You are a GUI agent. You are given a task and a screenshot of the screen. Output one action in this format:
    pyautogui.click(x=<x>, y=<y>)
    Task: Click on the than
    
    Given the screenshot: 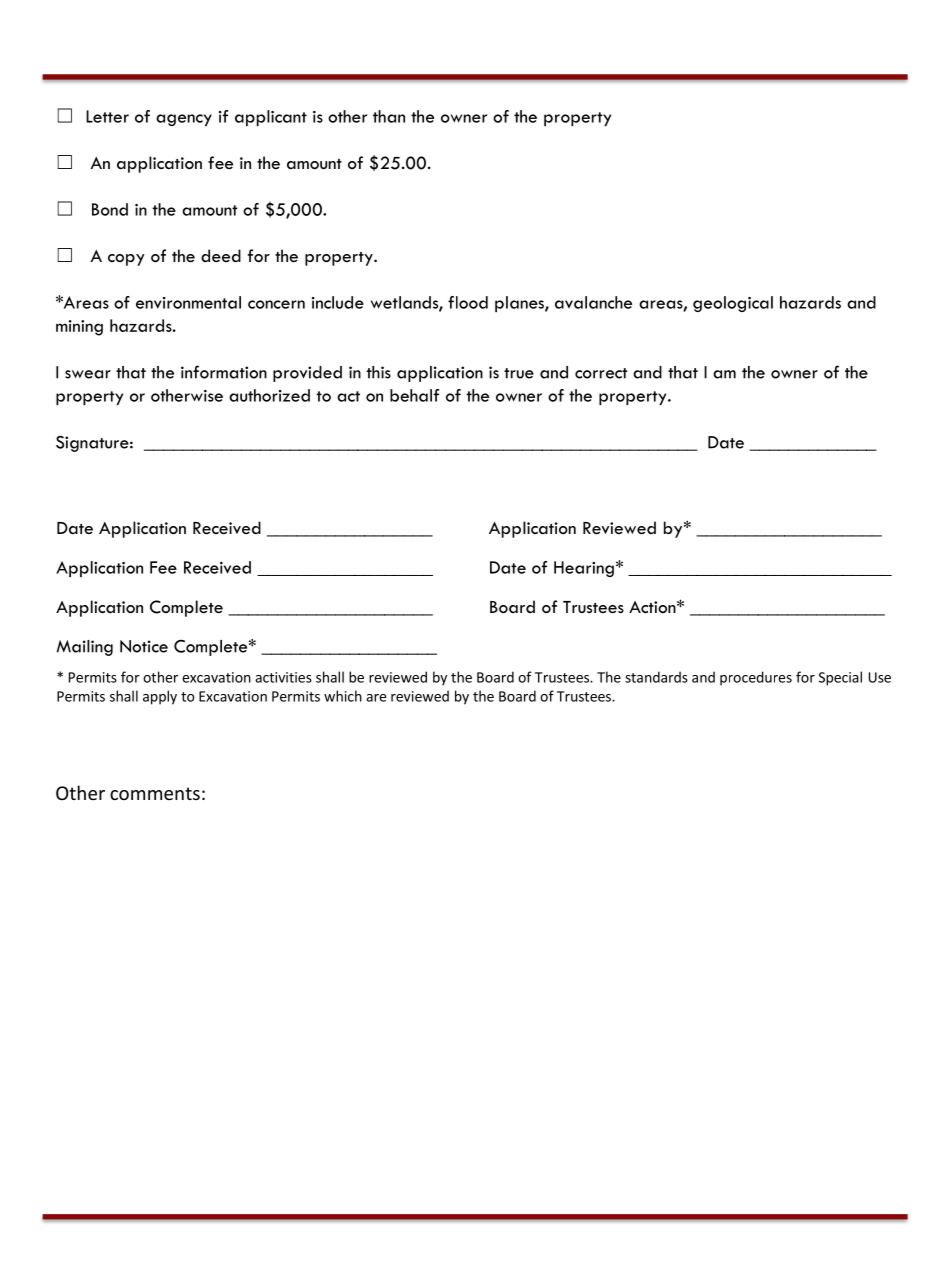 What is the action you would take?
    pyautogui.click(x=389, y=116)
